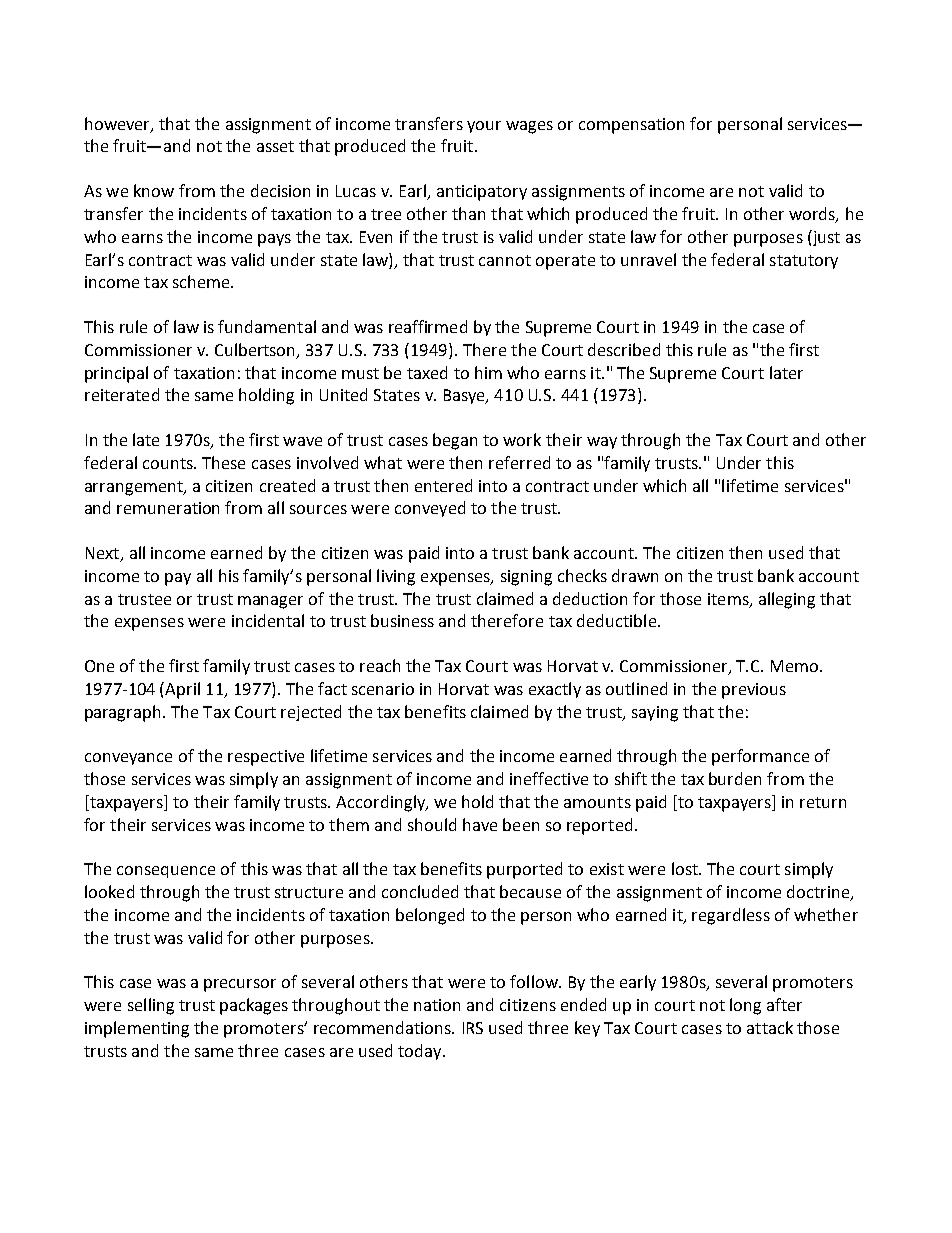 Image resolution: width=952 pixels, height=1233 pixels. What do you see at coordinates (760, 757) in the screenshot?
I see `performance` at bounding box center [760, 757].
